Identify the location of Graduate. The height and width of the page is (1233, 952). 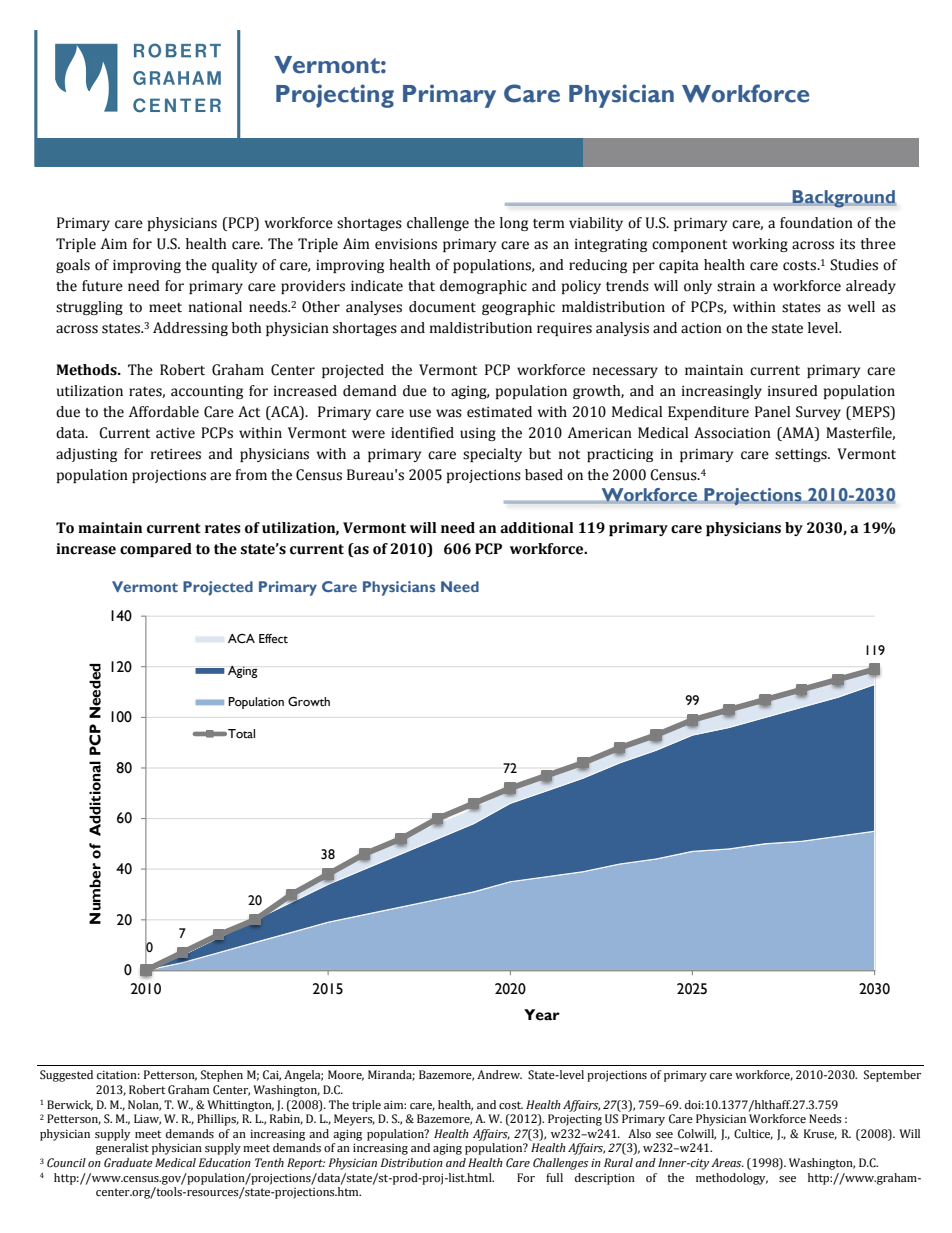
(128, 1162).
